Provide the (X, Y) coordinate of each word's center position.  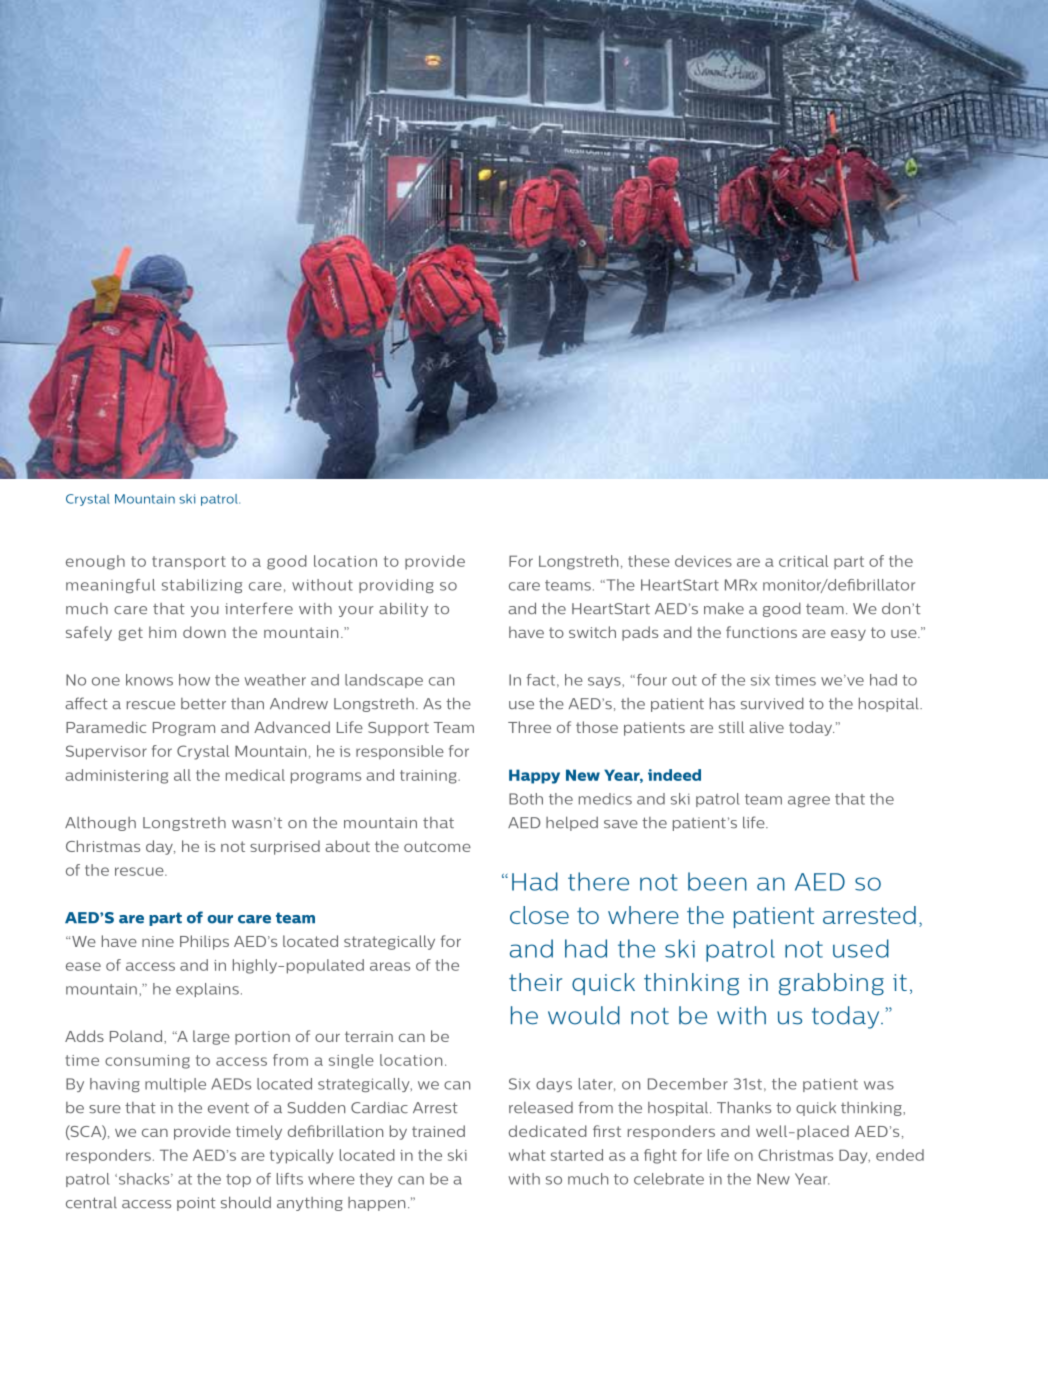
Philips (204, 942)
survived (772, 704)
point (196, 1204)
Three (529, 727)
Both (526, 799)
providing (396, 586)
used (861, 948)
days (554, 1085)
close (539, 915)
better (203, 704)
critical (803, 561)
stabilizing (202, 586)
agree (809, 801)
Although (100, 823)
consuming (147, 1062)
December (688, 1084)
